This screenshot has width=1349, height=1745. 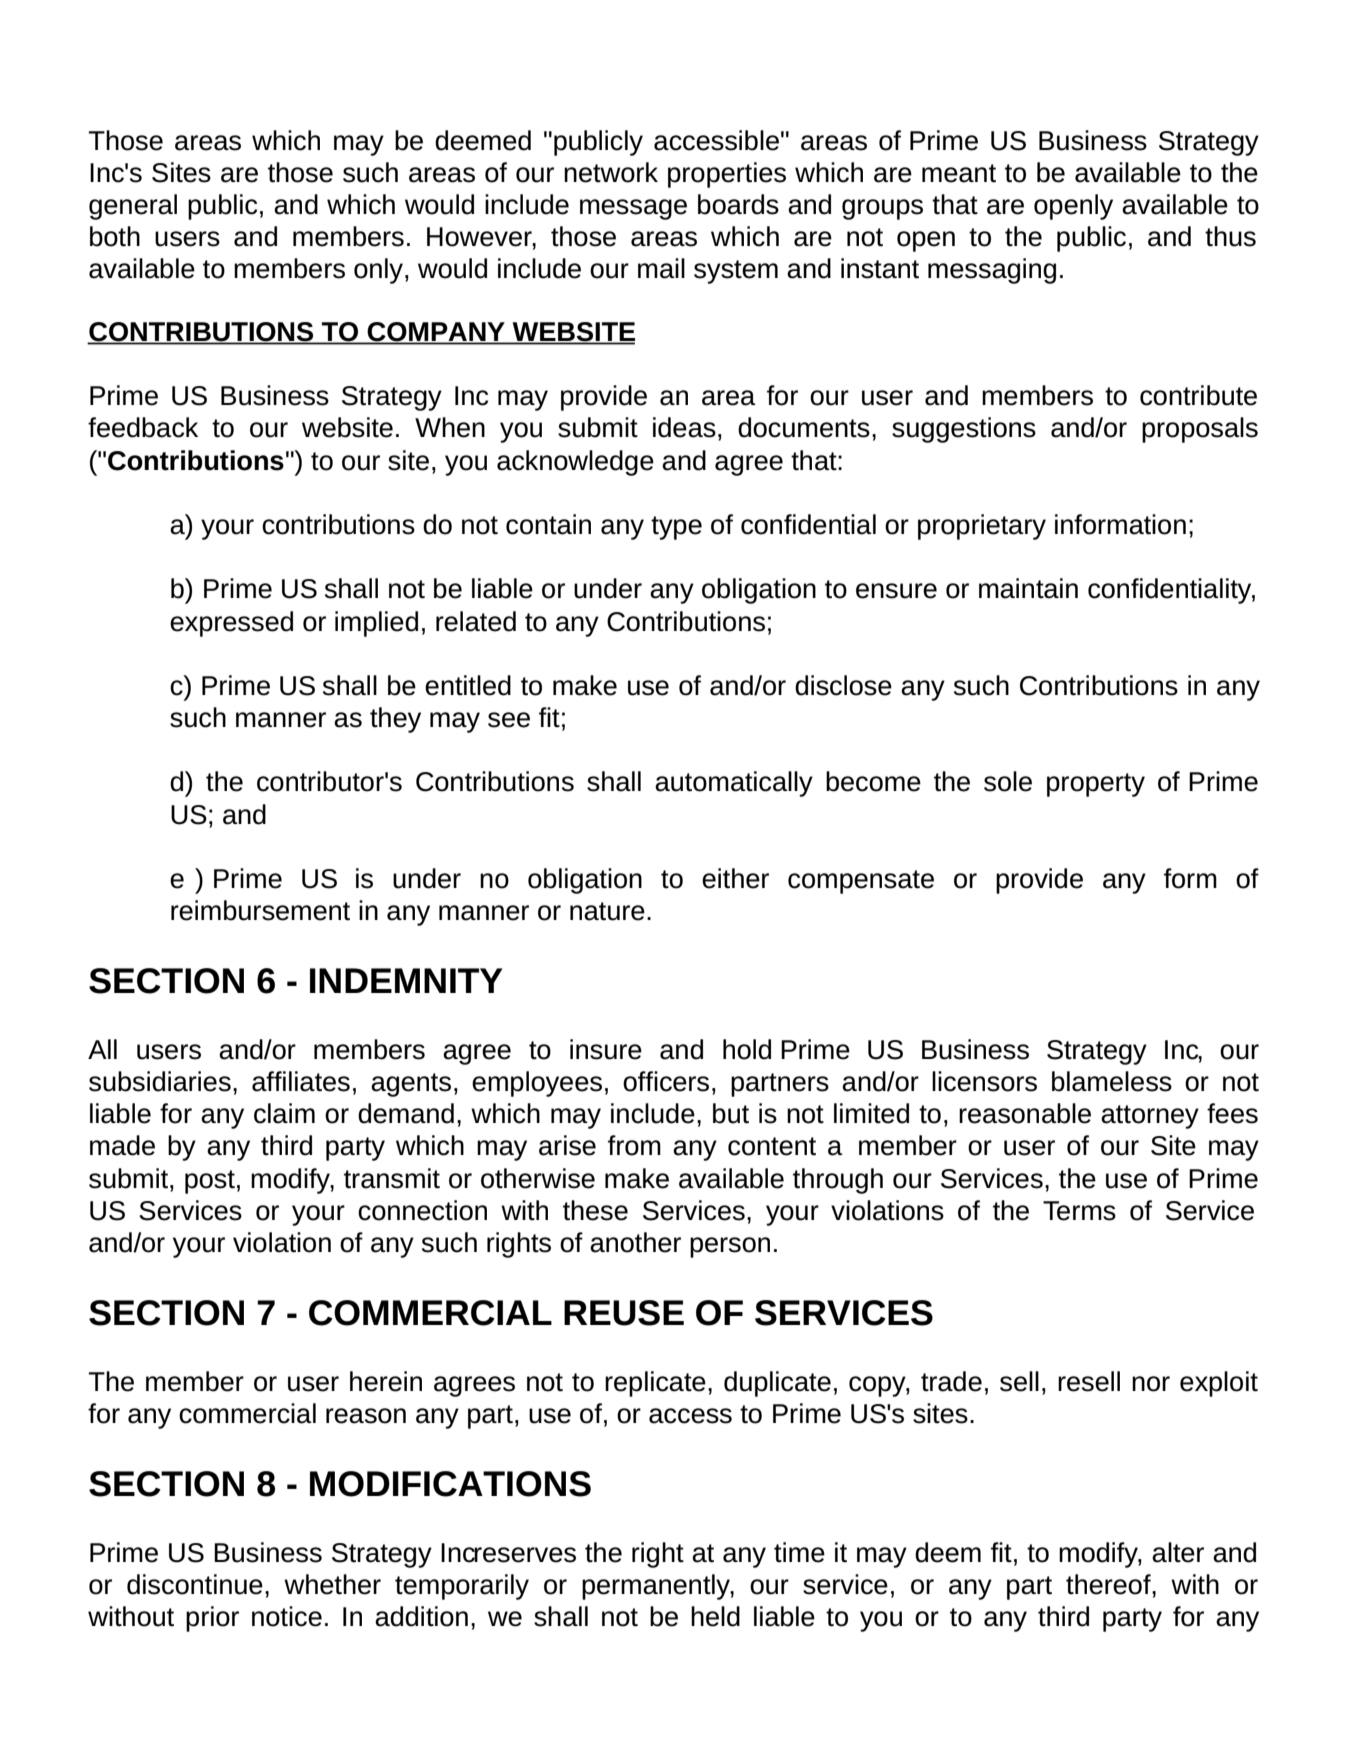 I want to click on message, so click(x=633, y=209).
